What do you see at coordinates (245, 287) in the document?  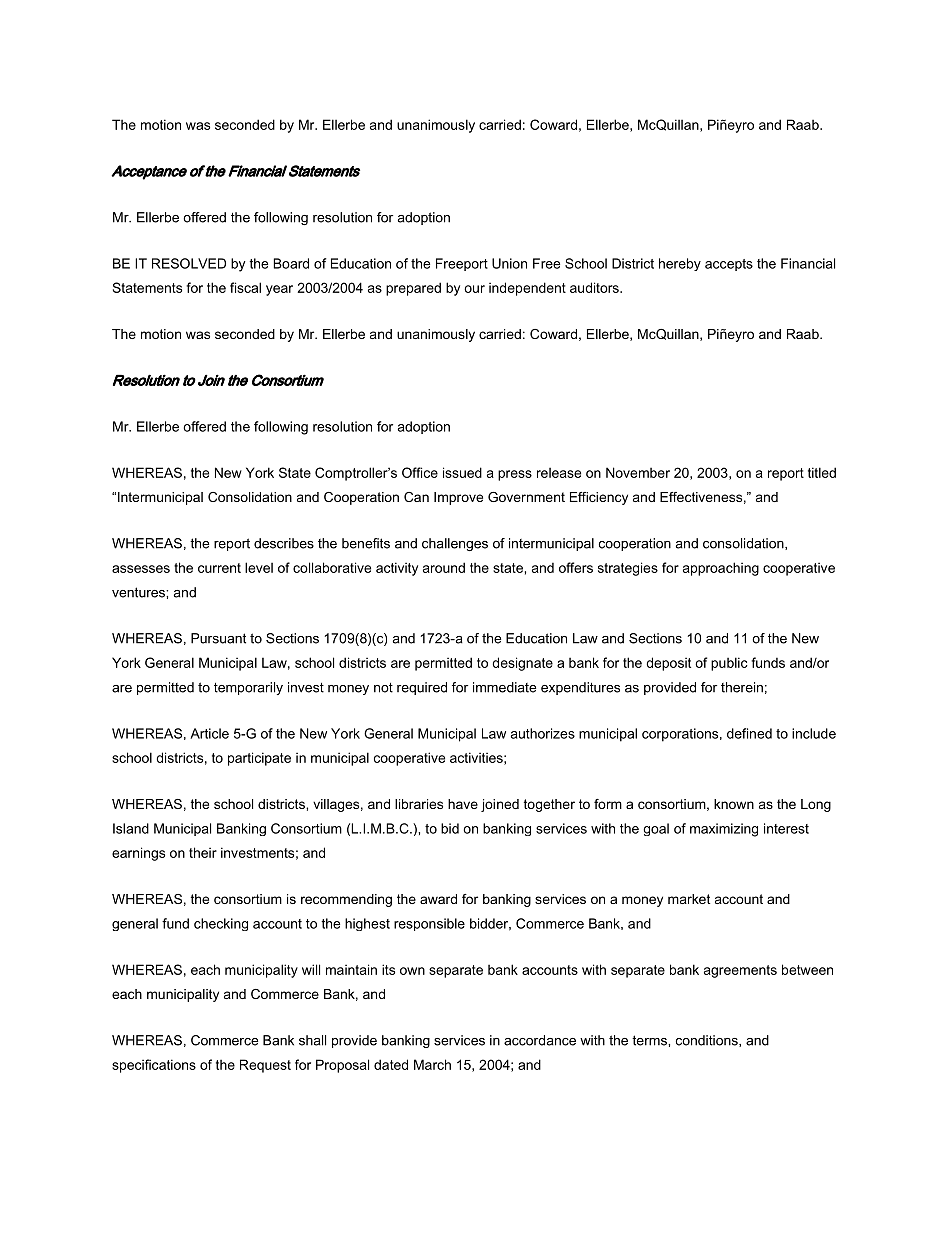 I see `fiscal` at bounding box center [245, 287].
